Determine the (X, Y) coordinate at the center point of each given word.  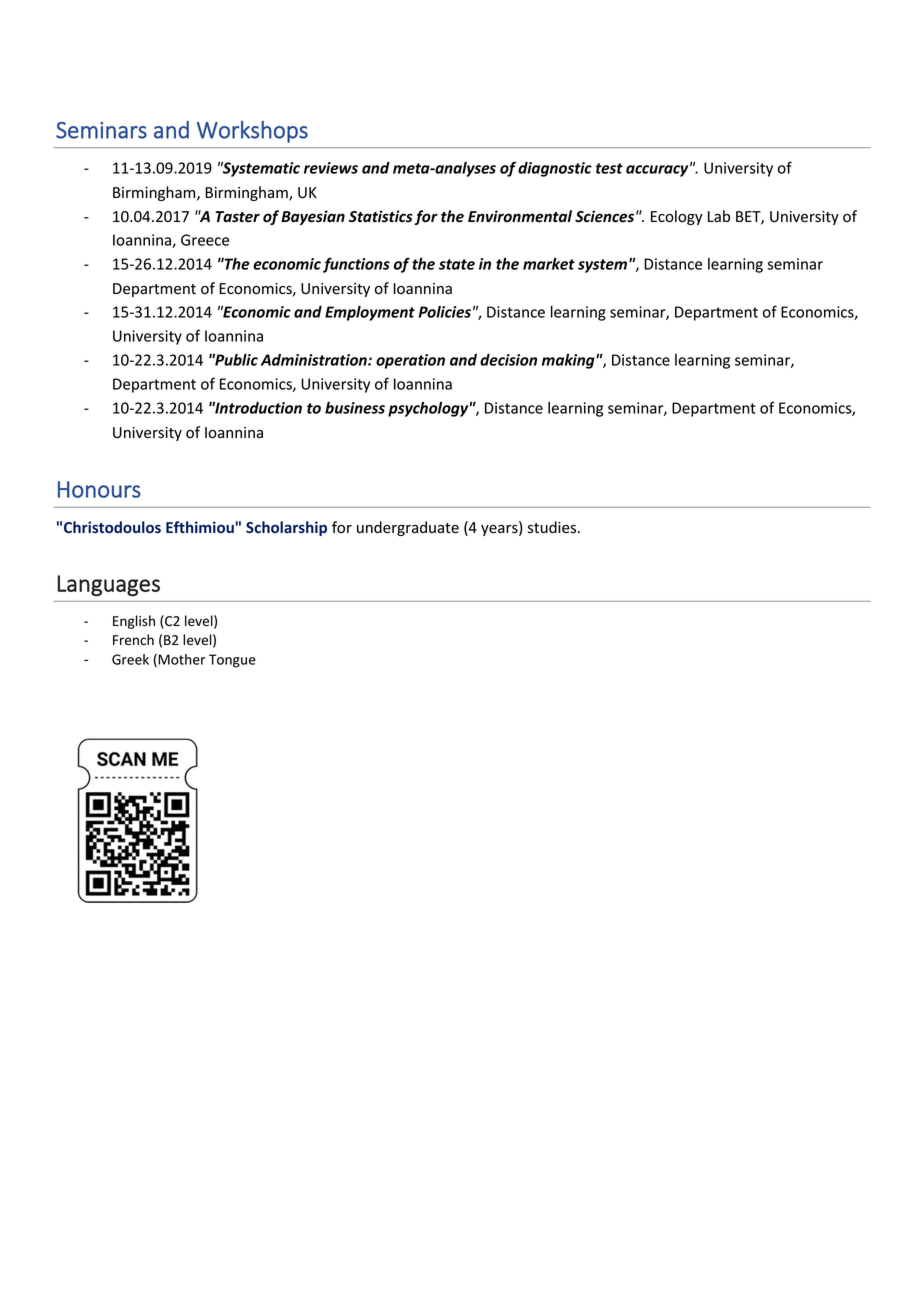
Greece (205, 240)
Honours (99, 489)
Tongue (232, 661)
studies (553, 527)
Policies (444, 312)
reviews (331, 168)
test (609, 168)
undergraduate (408, 528)
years (500, 530)
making (569, 361)
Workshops (252, 132)
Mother (180, 660)
